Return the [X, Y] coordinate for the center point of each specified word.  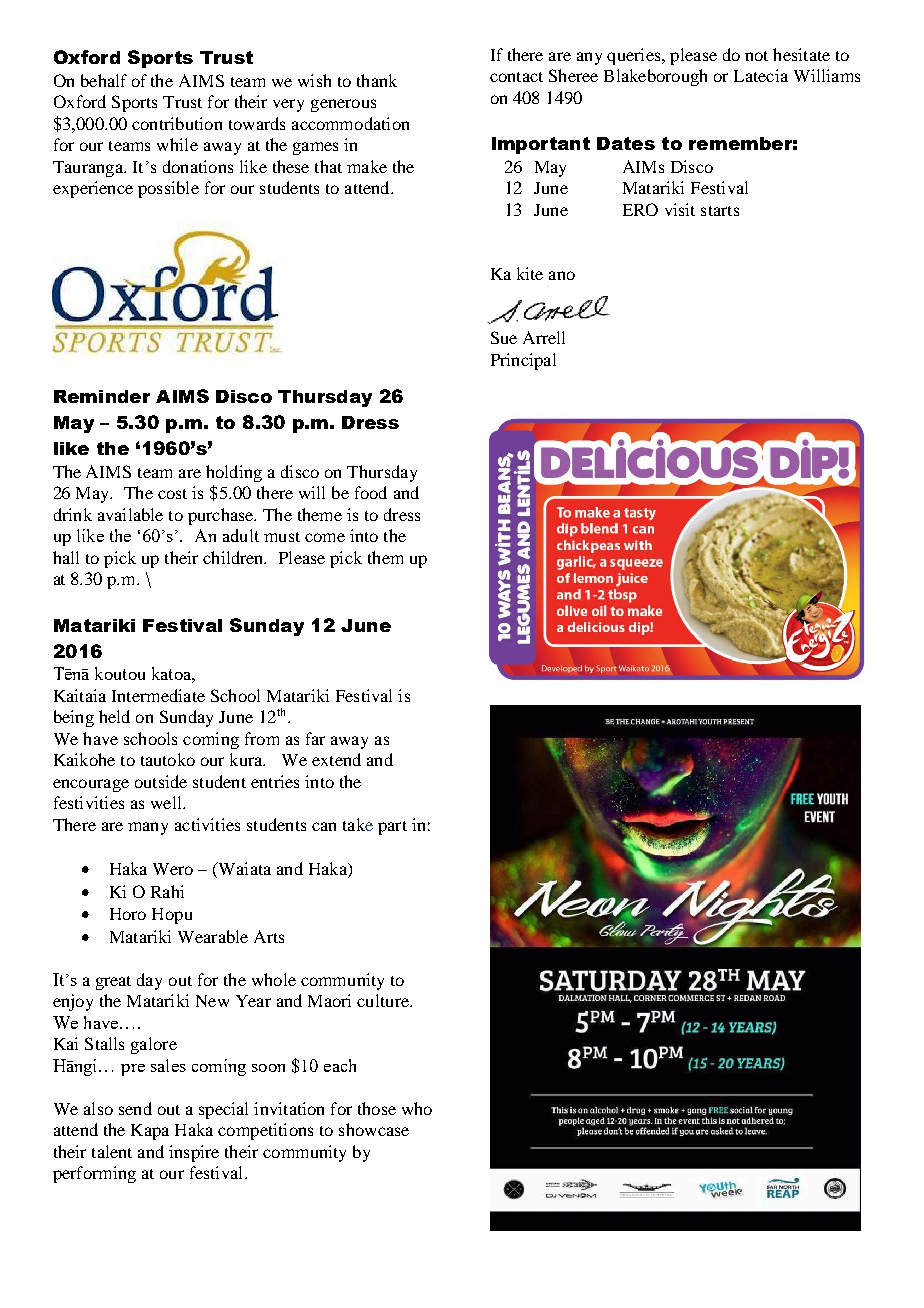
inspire [194, 1153]
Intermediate [158, 695]
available [130, 514]
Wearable [213, 936]
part [392, 828]
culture [384, 1000]
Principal [523, 361]
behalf [104, 80]
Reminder [102, 396]
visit [680, 209]
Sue [504, 337]
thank [377, 80]
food [371, 492]
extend [336, 759]
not [756, 56]
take [358, 824]
